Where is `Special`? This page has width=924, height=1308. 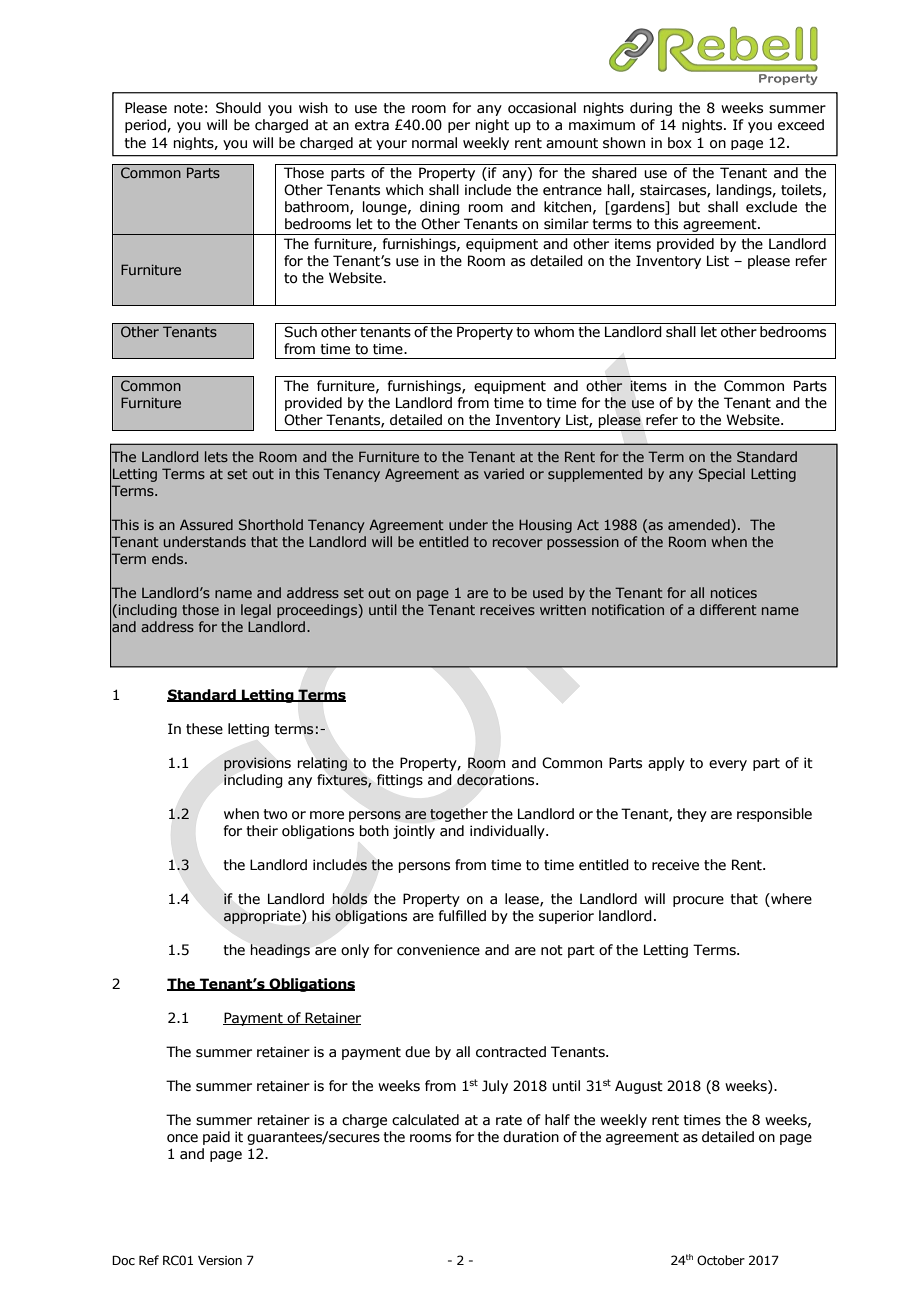
Special is located at coordinates (722, 475).
